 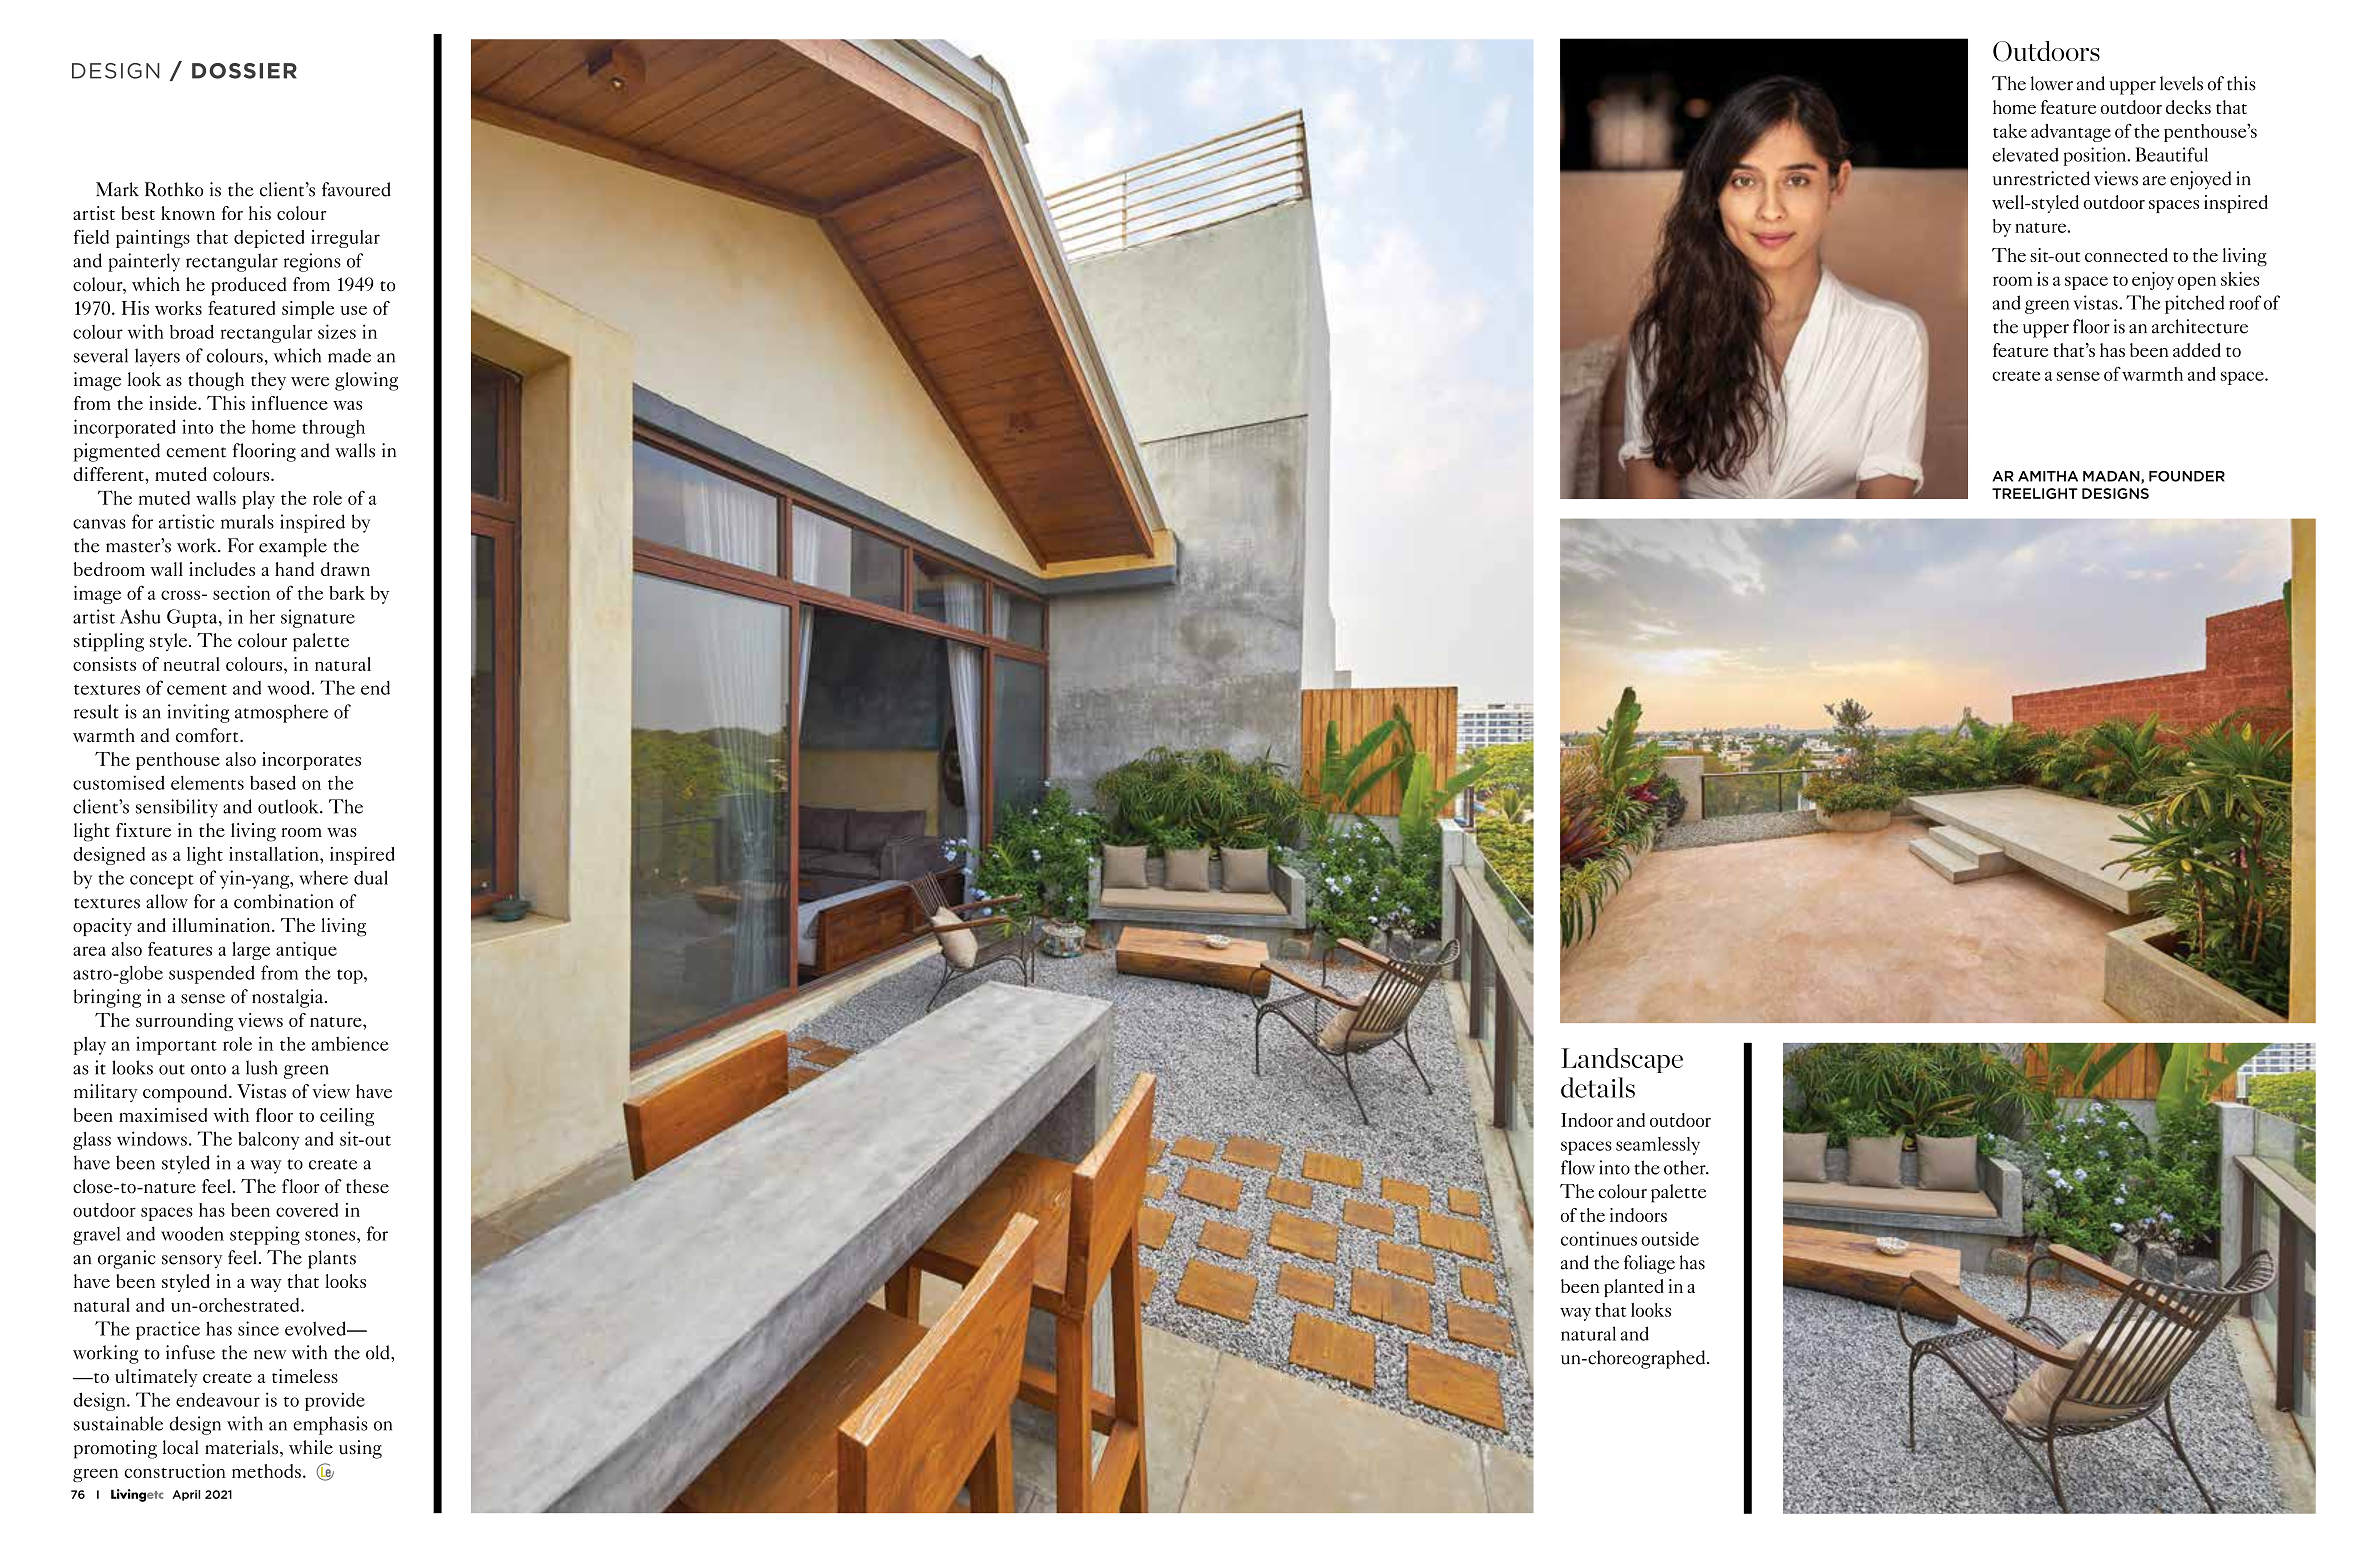 I want to click on FOUNDER, so click(x=2187, y=476).
